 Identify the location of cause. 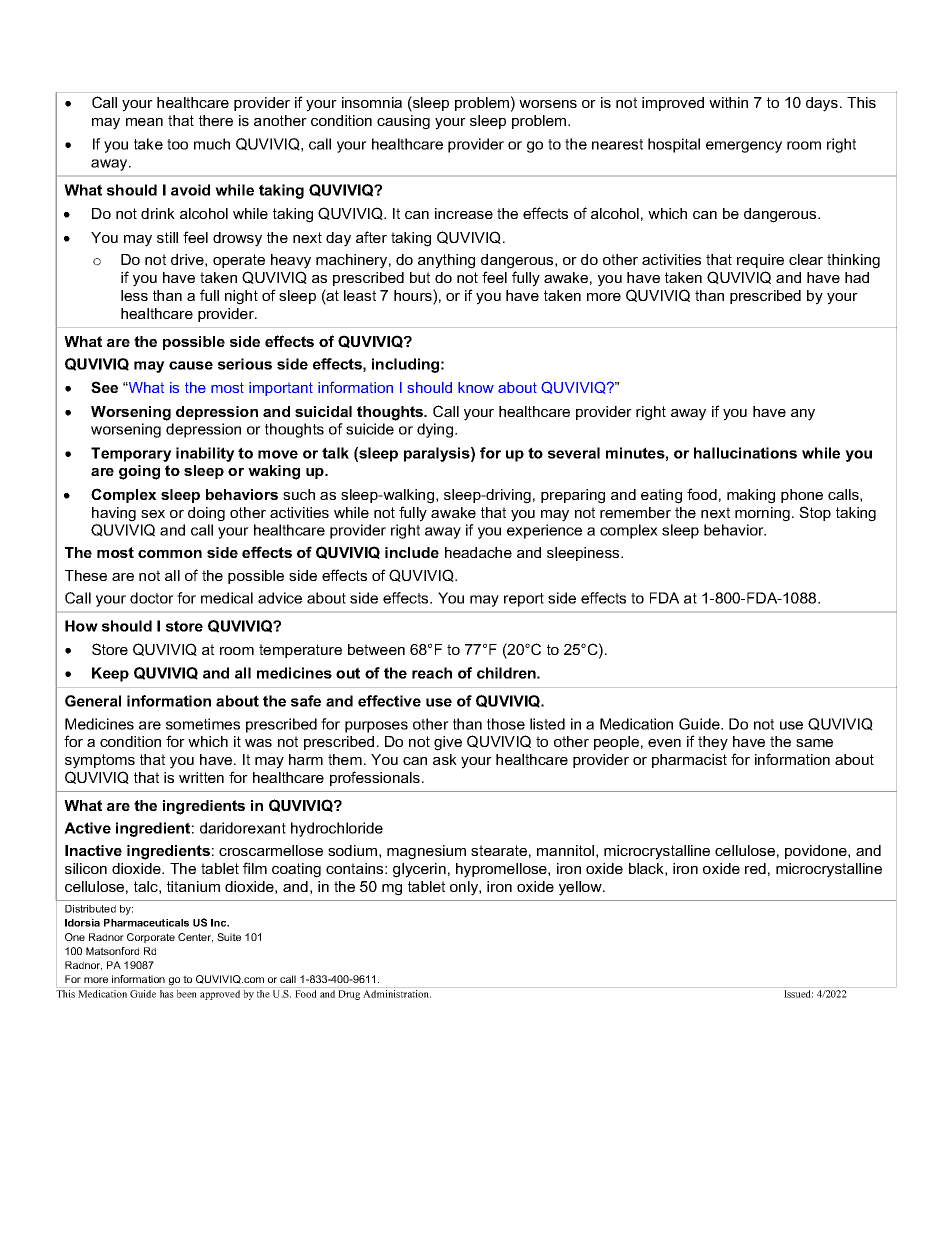
(191, 365).
